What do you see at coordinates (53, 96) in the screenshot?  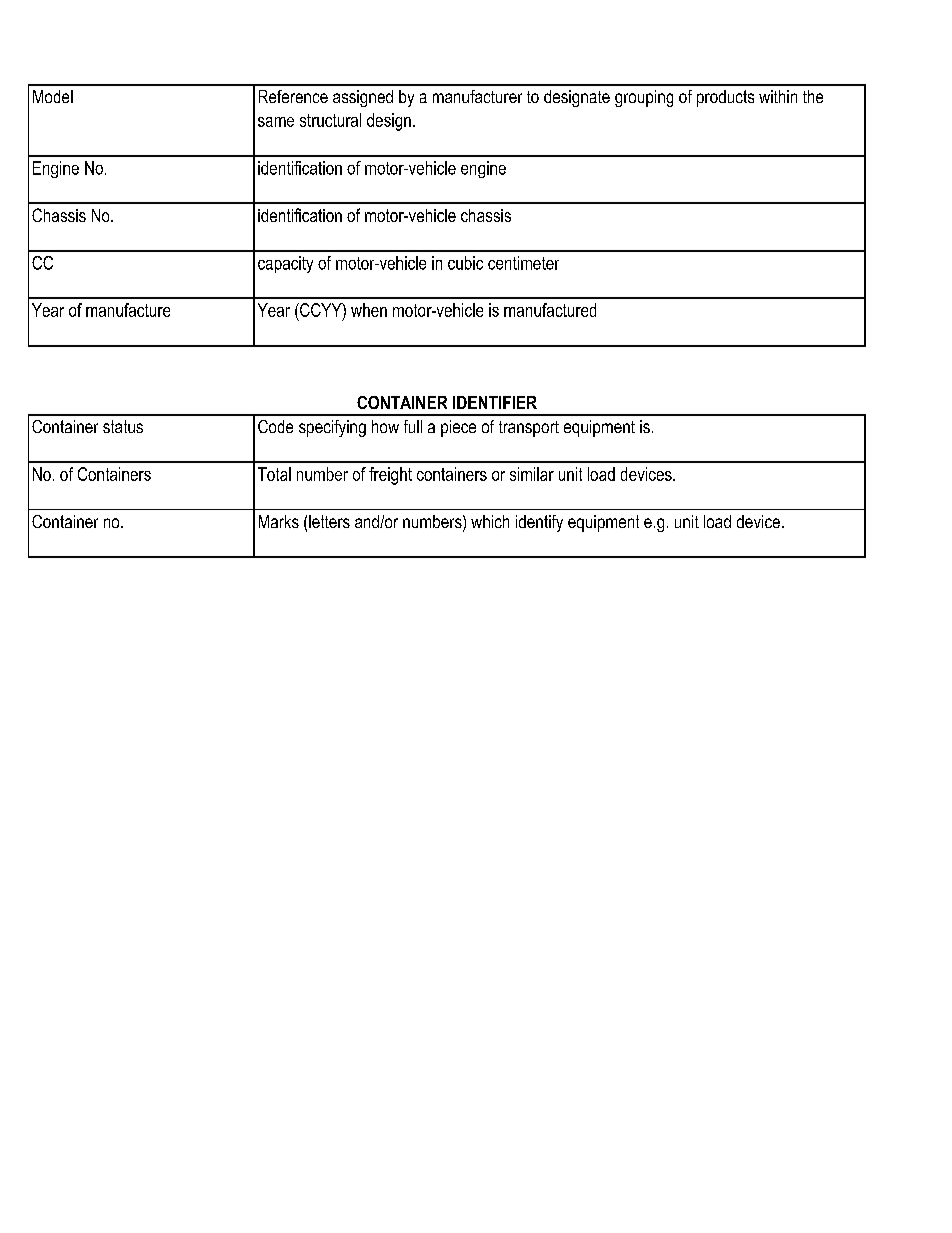 I see `Model` at bounding box center [53, 96].
